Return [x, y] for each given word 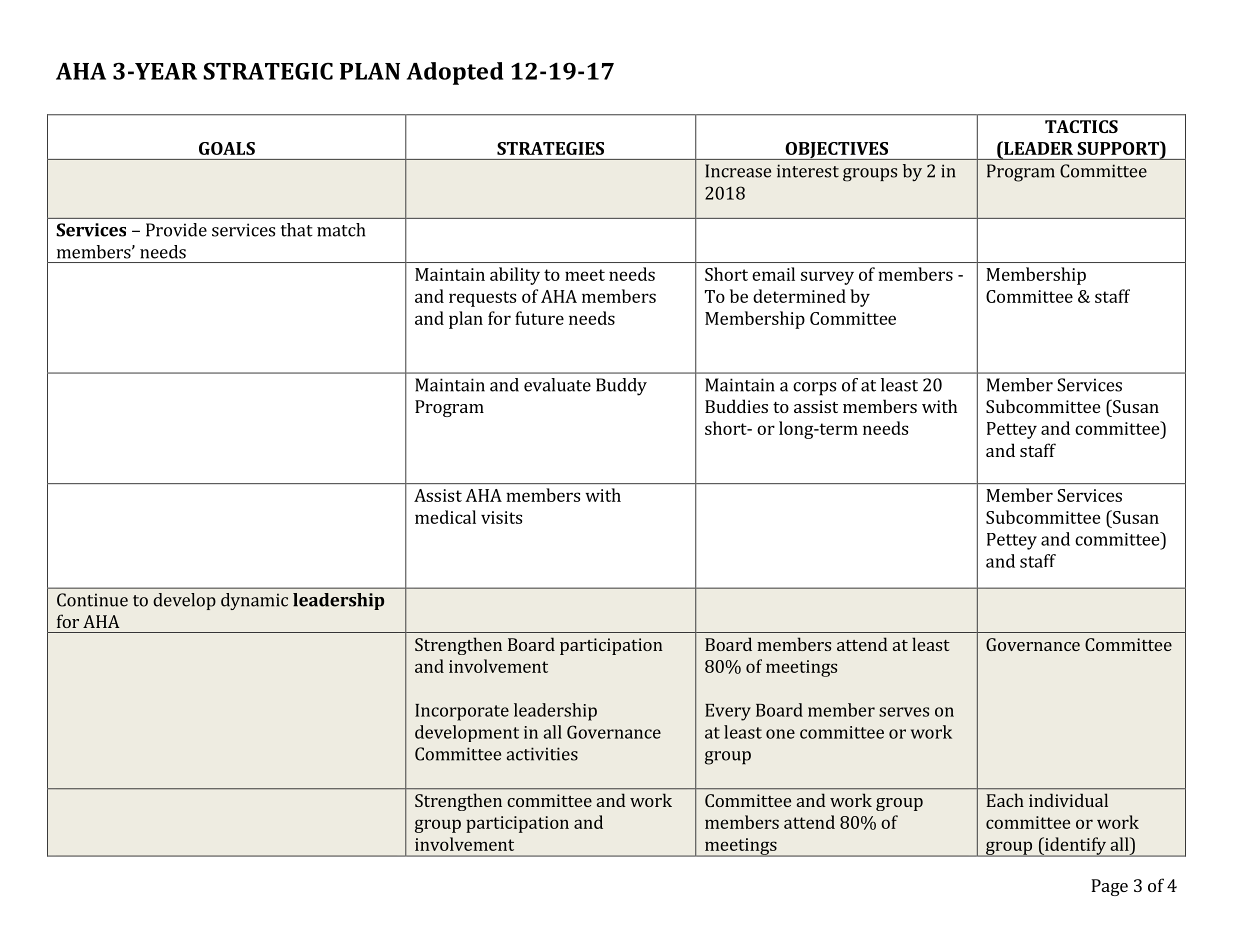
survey [827, 278]
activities [542, 754]
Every [728, 712]
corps [814, 389]
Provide [176, 230]
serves [904, 712]
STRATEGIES [550, 148]
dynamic [254, 601]
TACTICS [1081, 126]
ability [515, 276]
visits [501, 517]
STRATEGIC [268, 71]
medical [445, 517]
